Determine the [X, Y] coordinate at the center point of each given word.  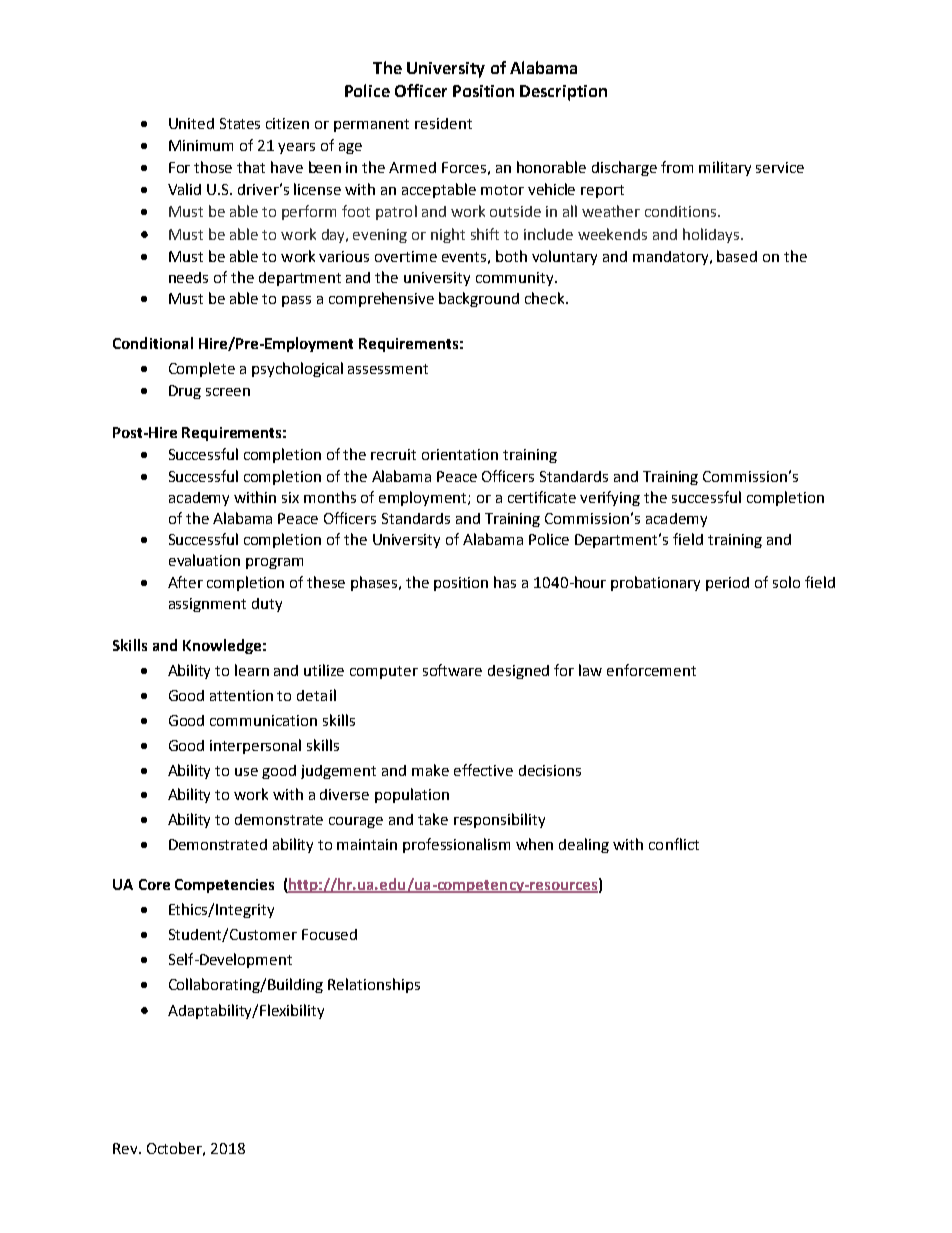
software [452, 670]
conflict [674, 844]
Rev [126, 1148]
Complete [202, 369]
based [737, 256]
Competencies [224, 886]
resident [443, 123]
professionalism [456, 845]
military [725, 168]
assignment [207, 605]
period [727, 584]
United [191, 123]
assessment [388, 369]
